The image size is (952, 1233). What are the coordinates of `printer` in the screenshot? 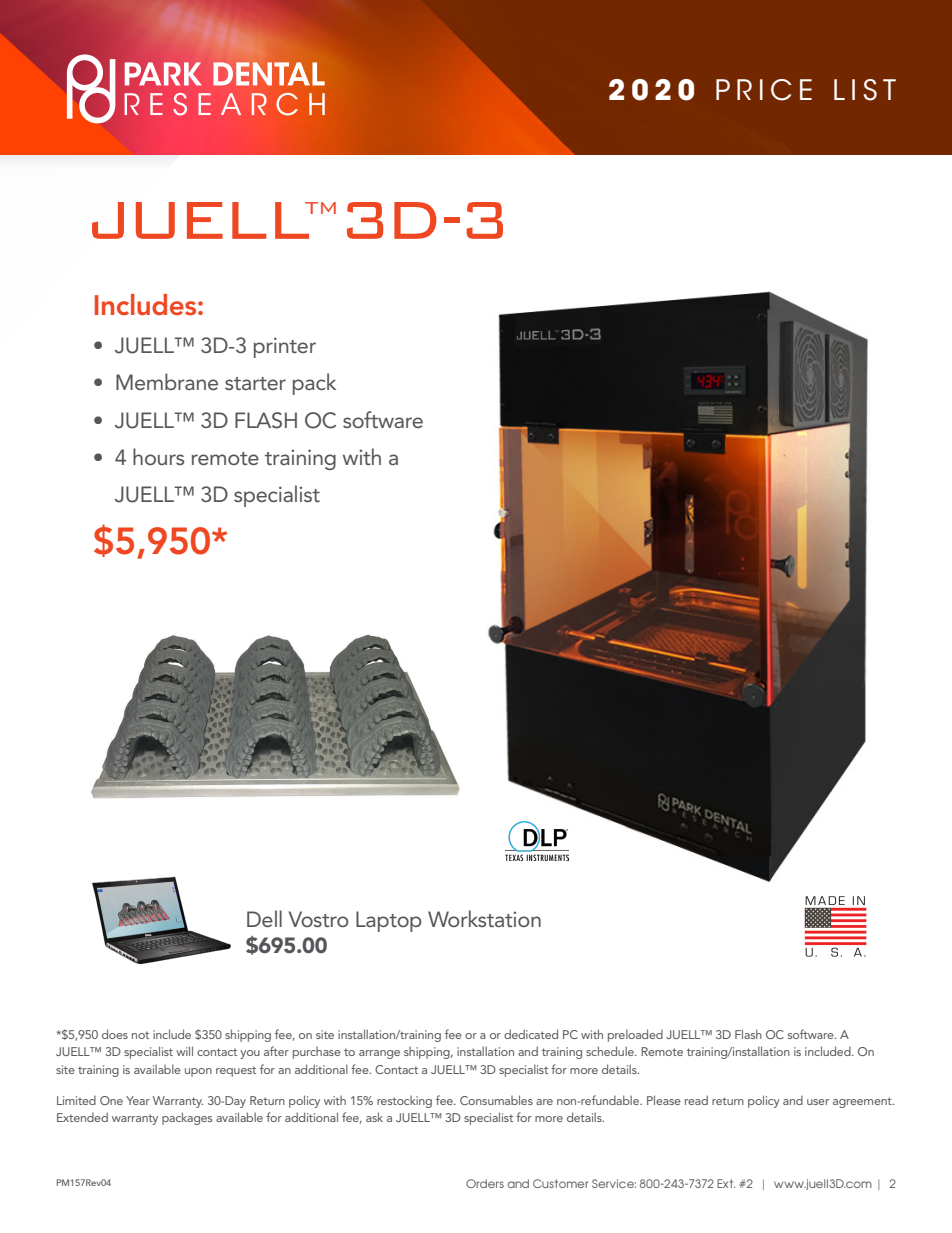 It's located at (285, 347).
